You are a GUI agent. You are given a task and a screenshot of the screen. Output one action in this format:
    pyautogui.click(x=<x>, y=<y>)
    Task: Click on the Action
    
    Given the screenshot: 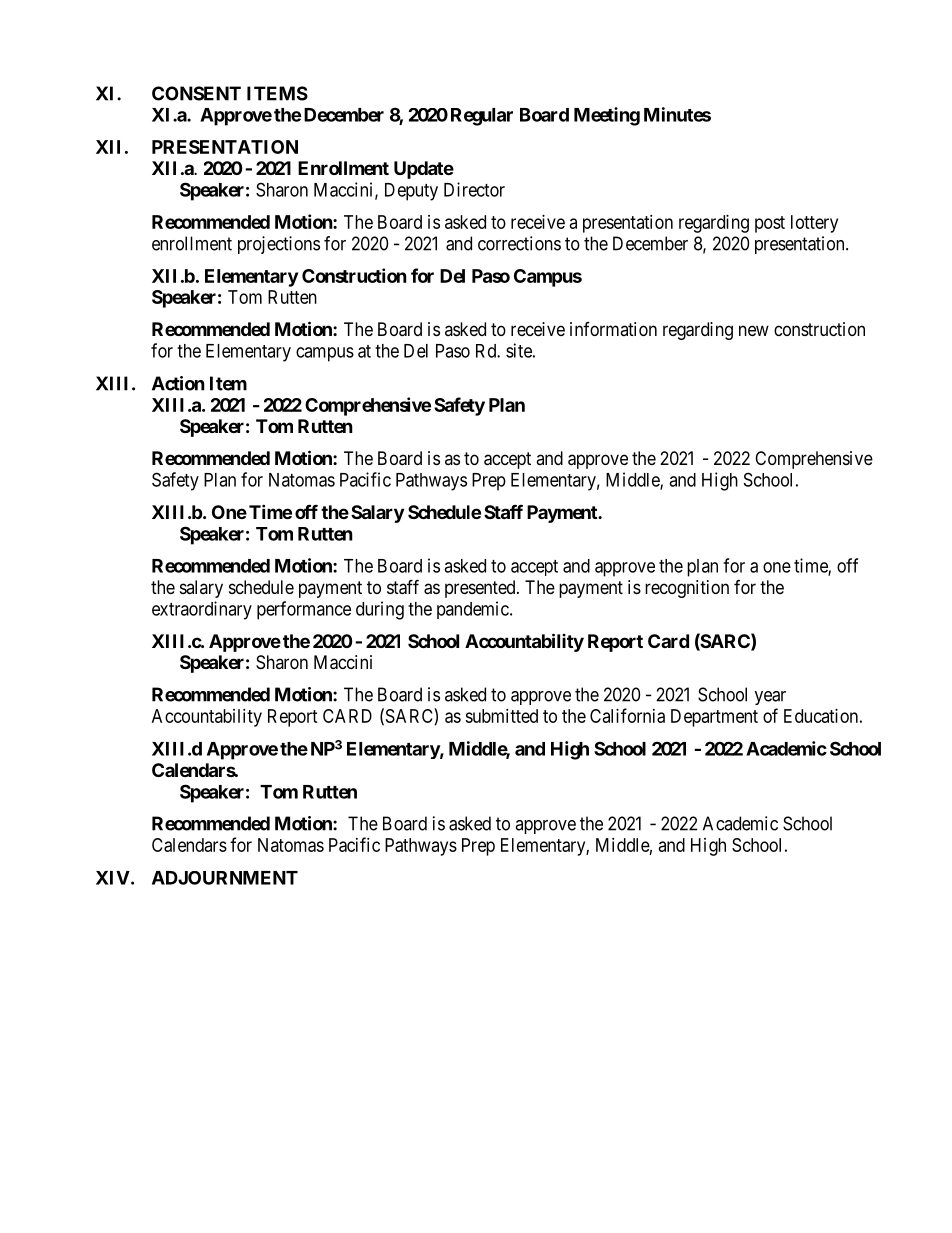 What is the action you would take?
    pyautogui.click(x=178, y=383)
